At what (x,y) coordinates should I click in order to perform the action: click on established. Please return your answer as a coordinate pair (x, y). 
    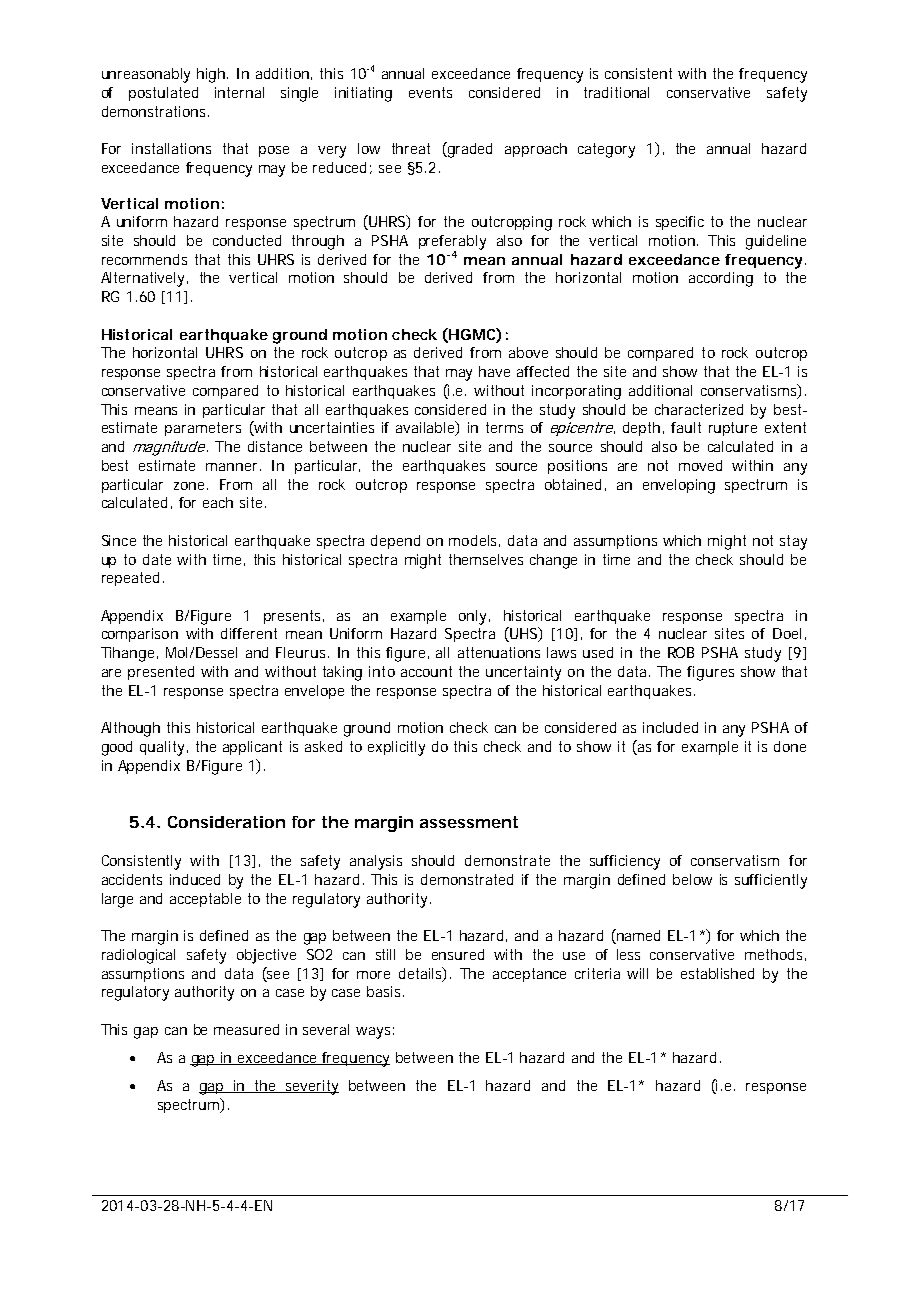
    Looking at the image, I should click on (717, 973).
